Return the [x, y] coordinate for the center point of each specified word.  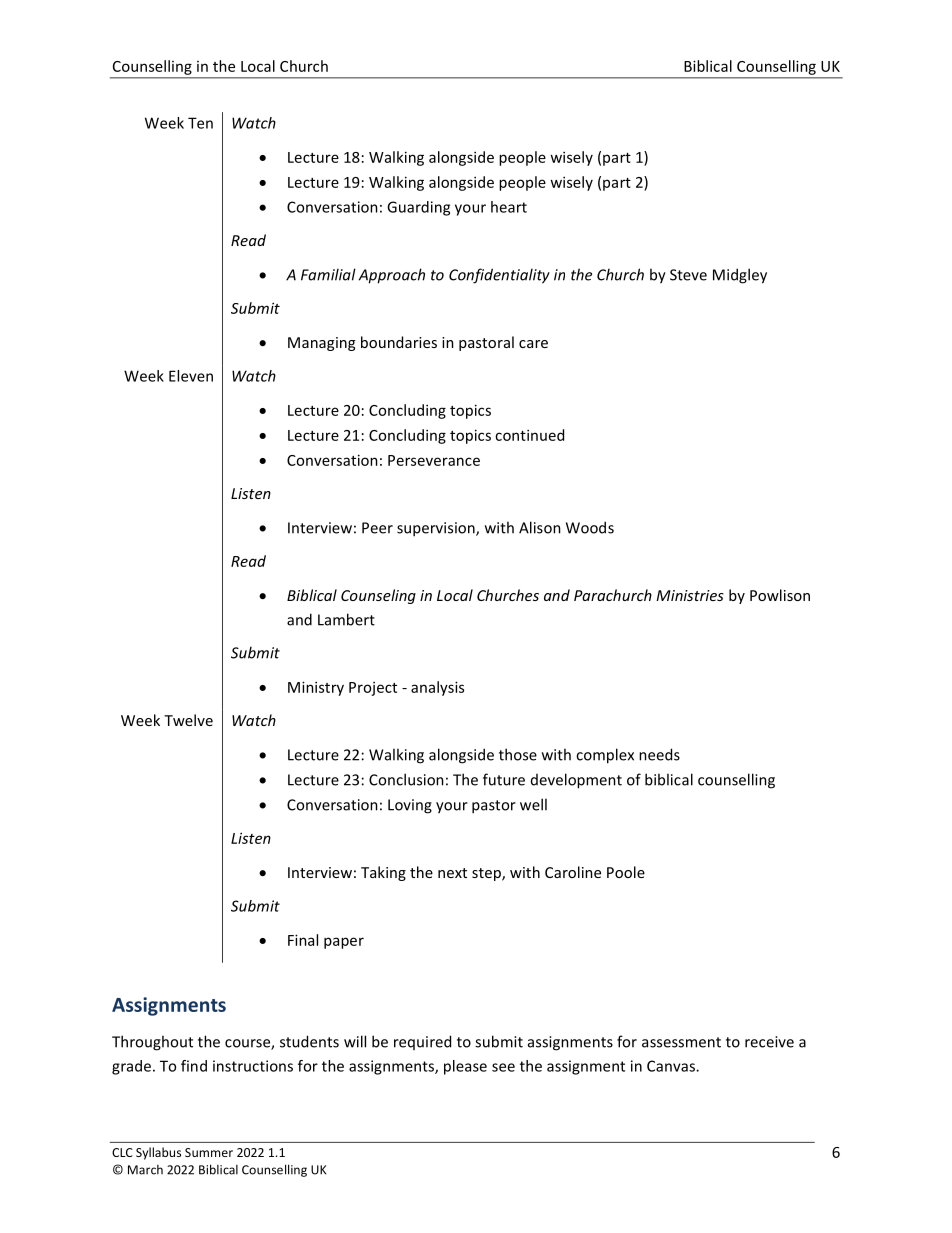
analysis [437, 688]
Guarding [418, 208]
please [465, 1067]
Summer [209, 1152]
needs [659, 754]
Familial [328, 274]
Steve [688, 275]
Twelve [188, 720]
